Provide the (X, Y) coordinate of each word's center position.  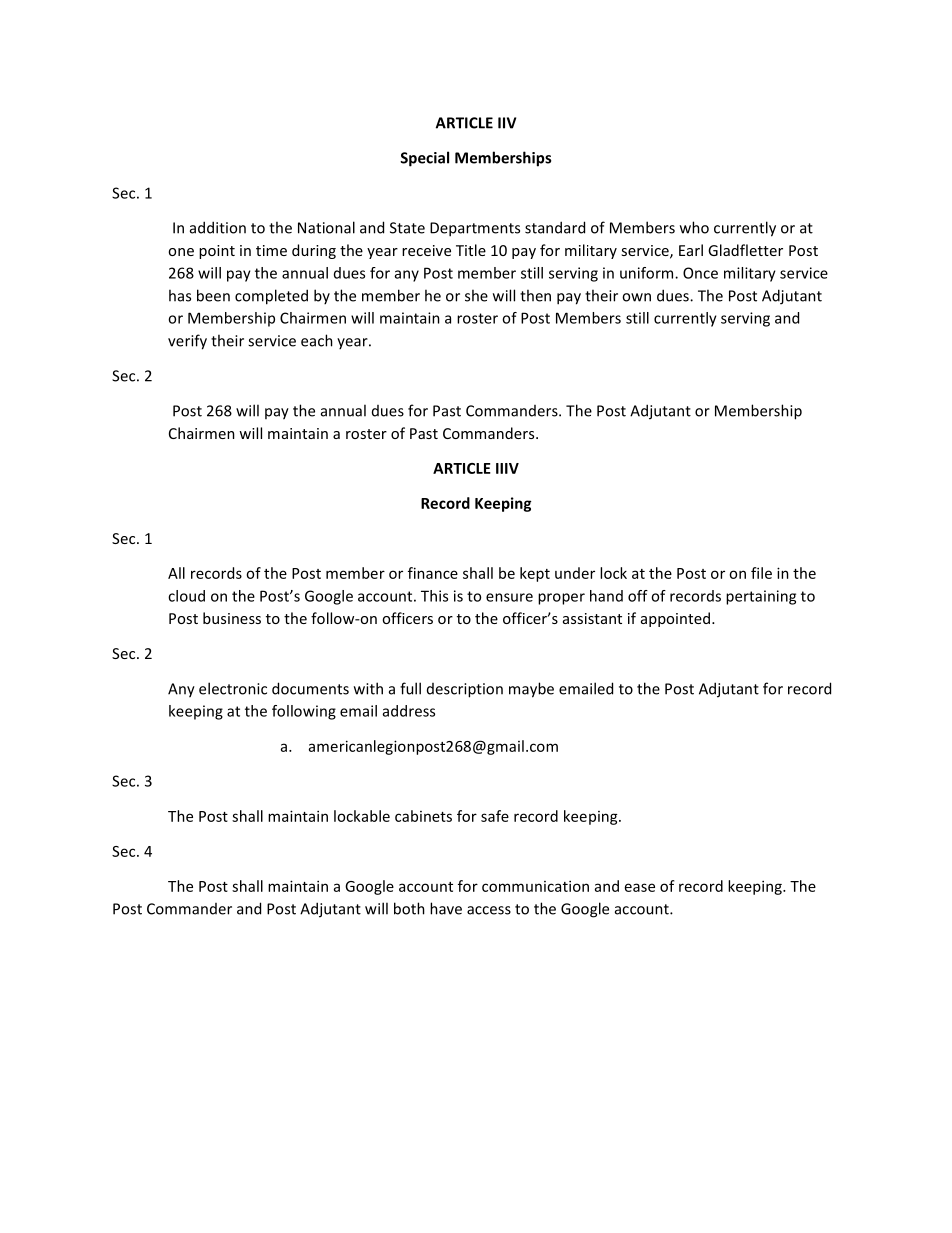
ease (640, 887)
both (409, 908)
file (761, 573)
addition (218, 227)
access (489, 910)
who (694, 227)
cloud (186, 596)
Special (424, 159)
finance (433, 573)
